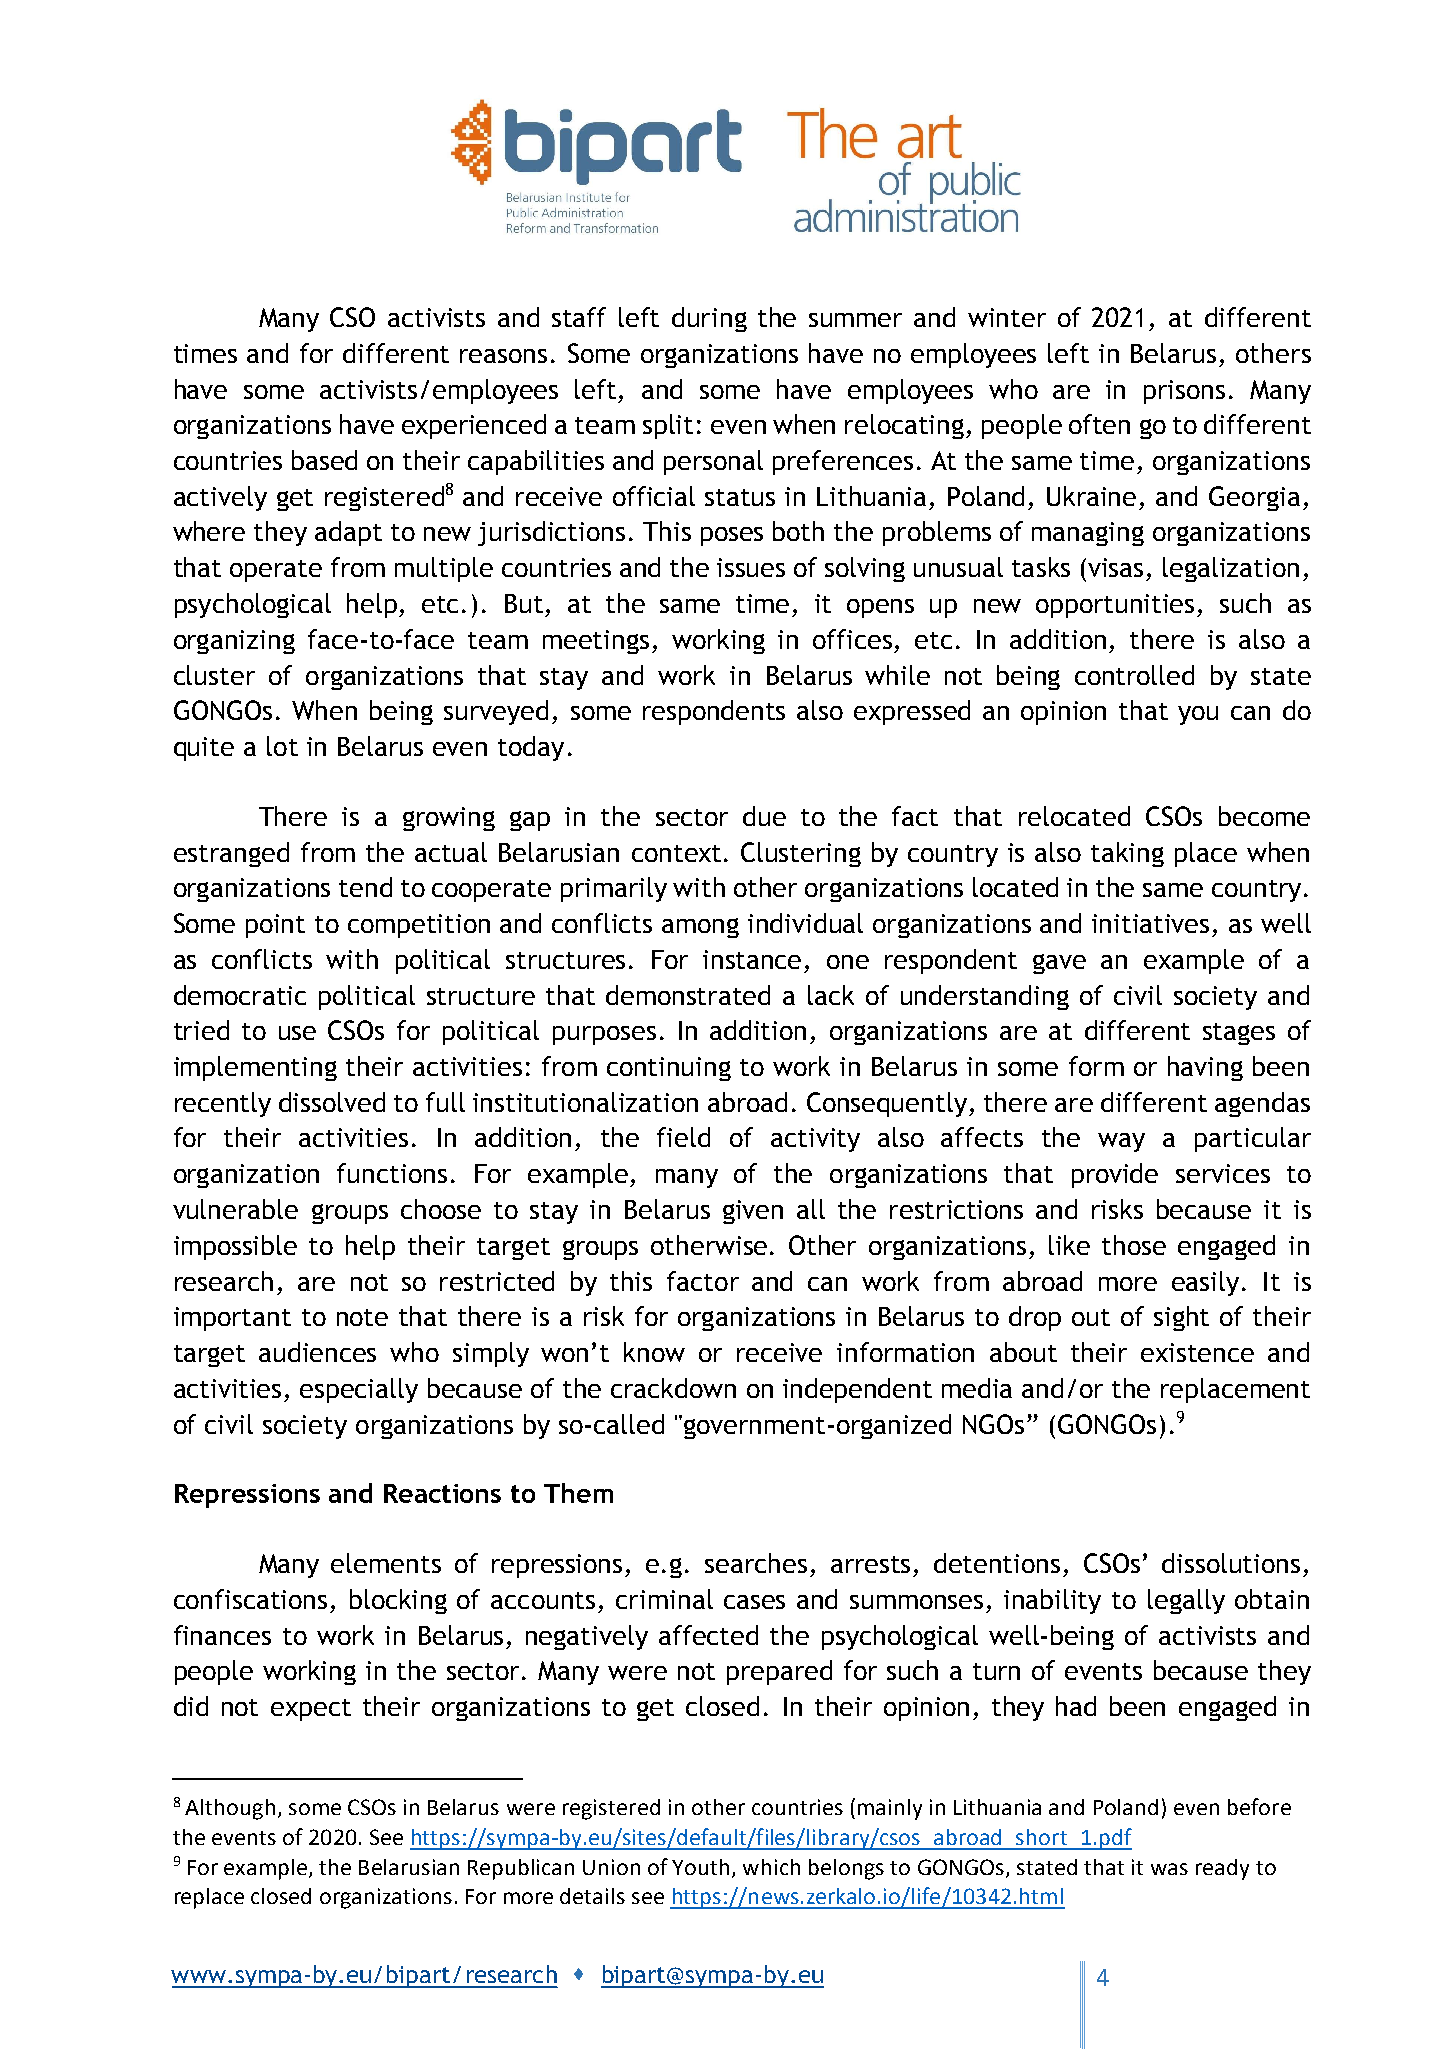  I want to click on taking, so click(1127, 854).
